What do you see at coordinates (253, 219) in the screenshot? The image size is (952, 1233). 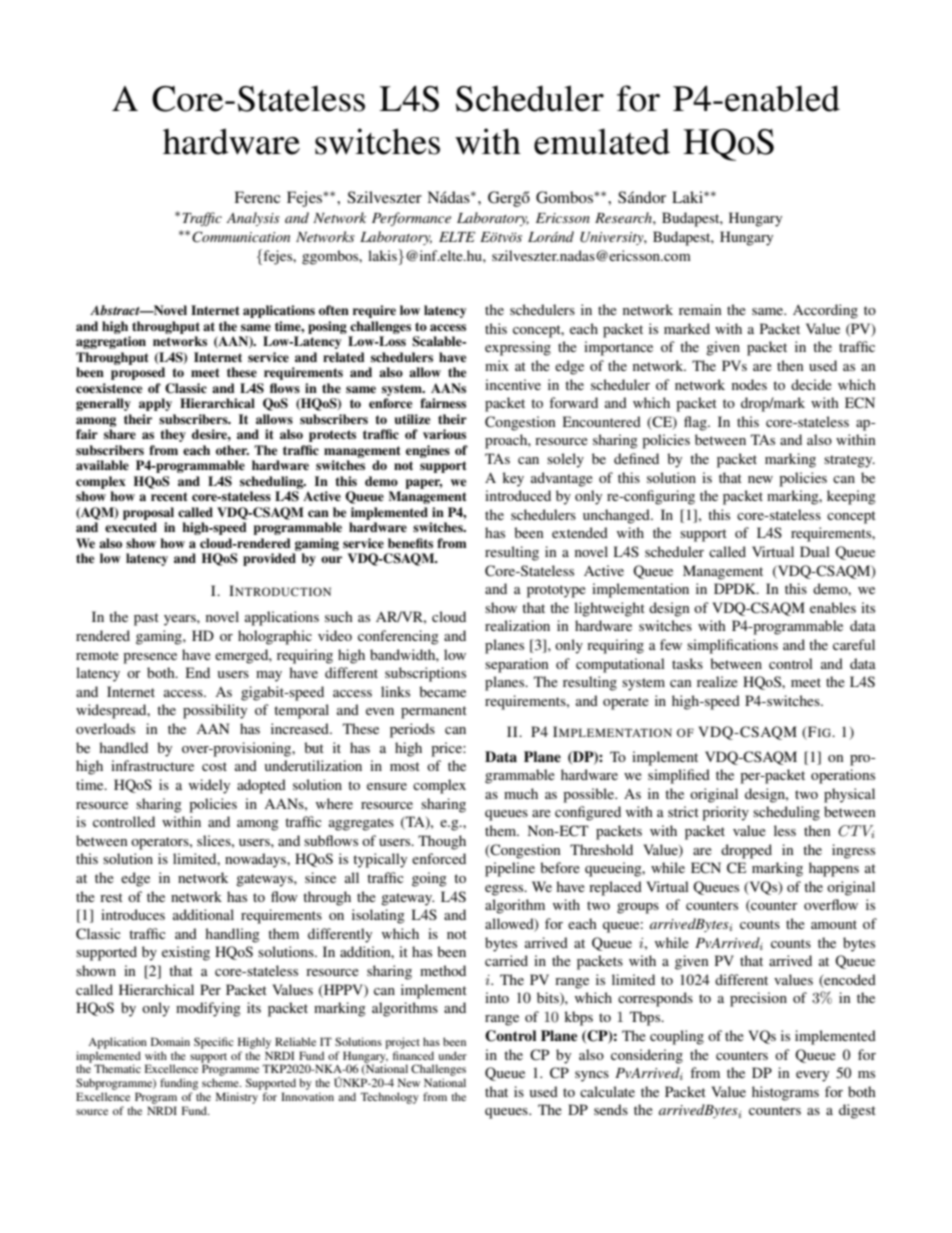 I see `Analysis` at bounding box center [253, 219].
